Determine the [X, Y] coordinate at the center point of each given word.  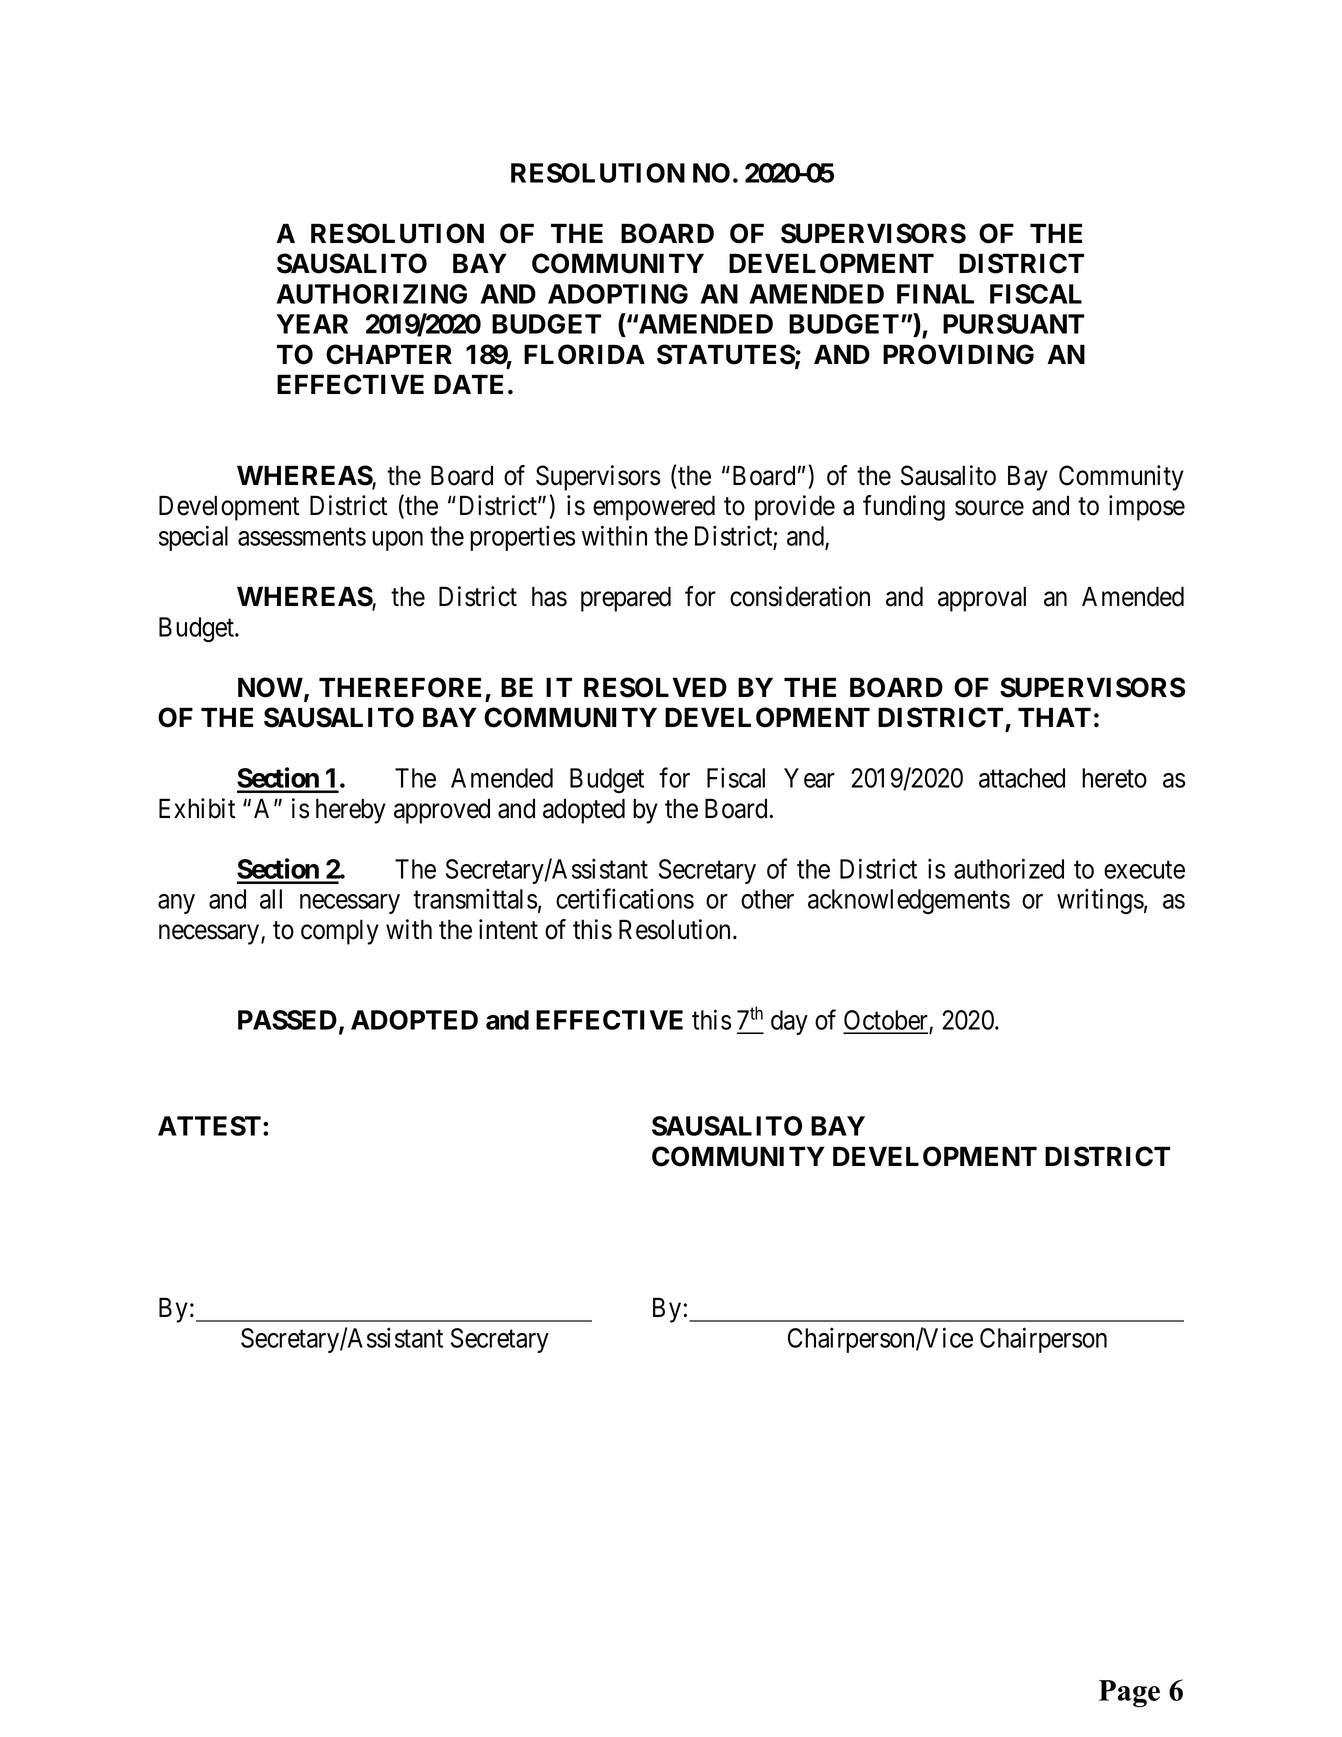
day [789, 1022]
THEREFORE [400, 687]
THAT [1054, 717]
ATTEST [209, 1126]
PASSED [287, 1020]
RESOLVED [655, 687]
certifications [625, 898]
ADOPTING [618, 294]
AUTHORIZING [372, 294]
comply [340, 932]
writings [1100, 901]
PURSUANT [1013, 324]
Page [1129, 1693]
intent [508, 929]
